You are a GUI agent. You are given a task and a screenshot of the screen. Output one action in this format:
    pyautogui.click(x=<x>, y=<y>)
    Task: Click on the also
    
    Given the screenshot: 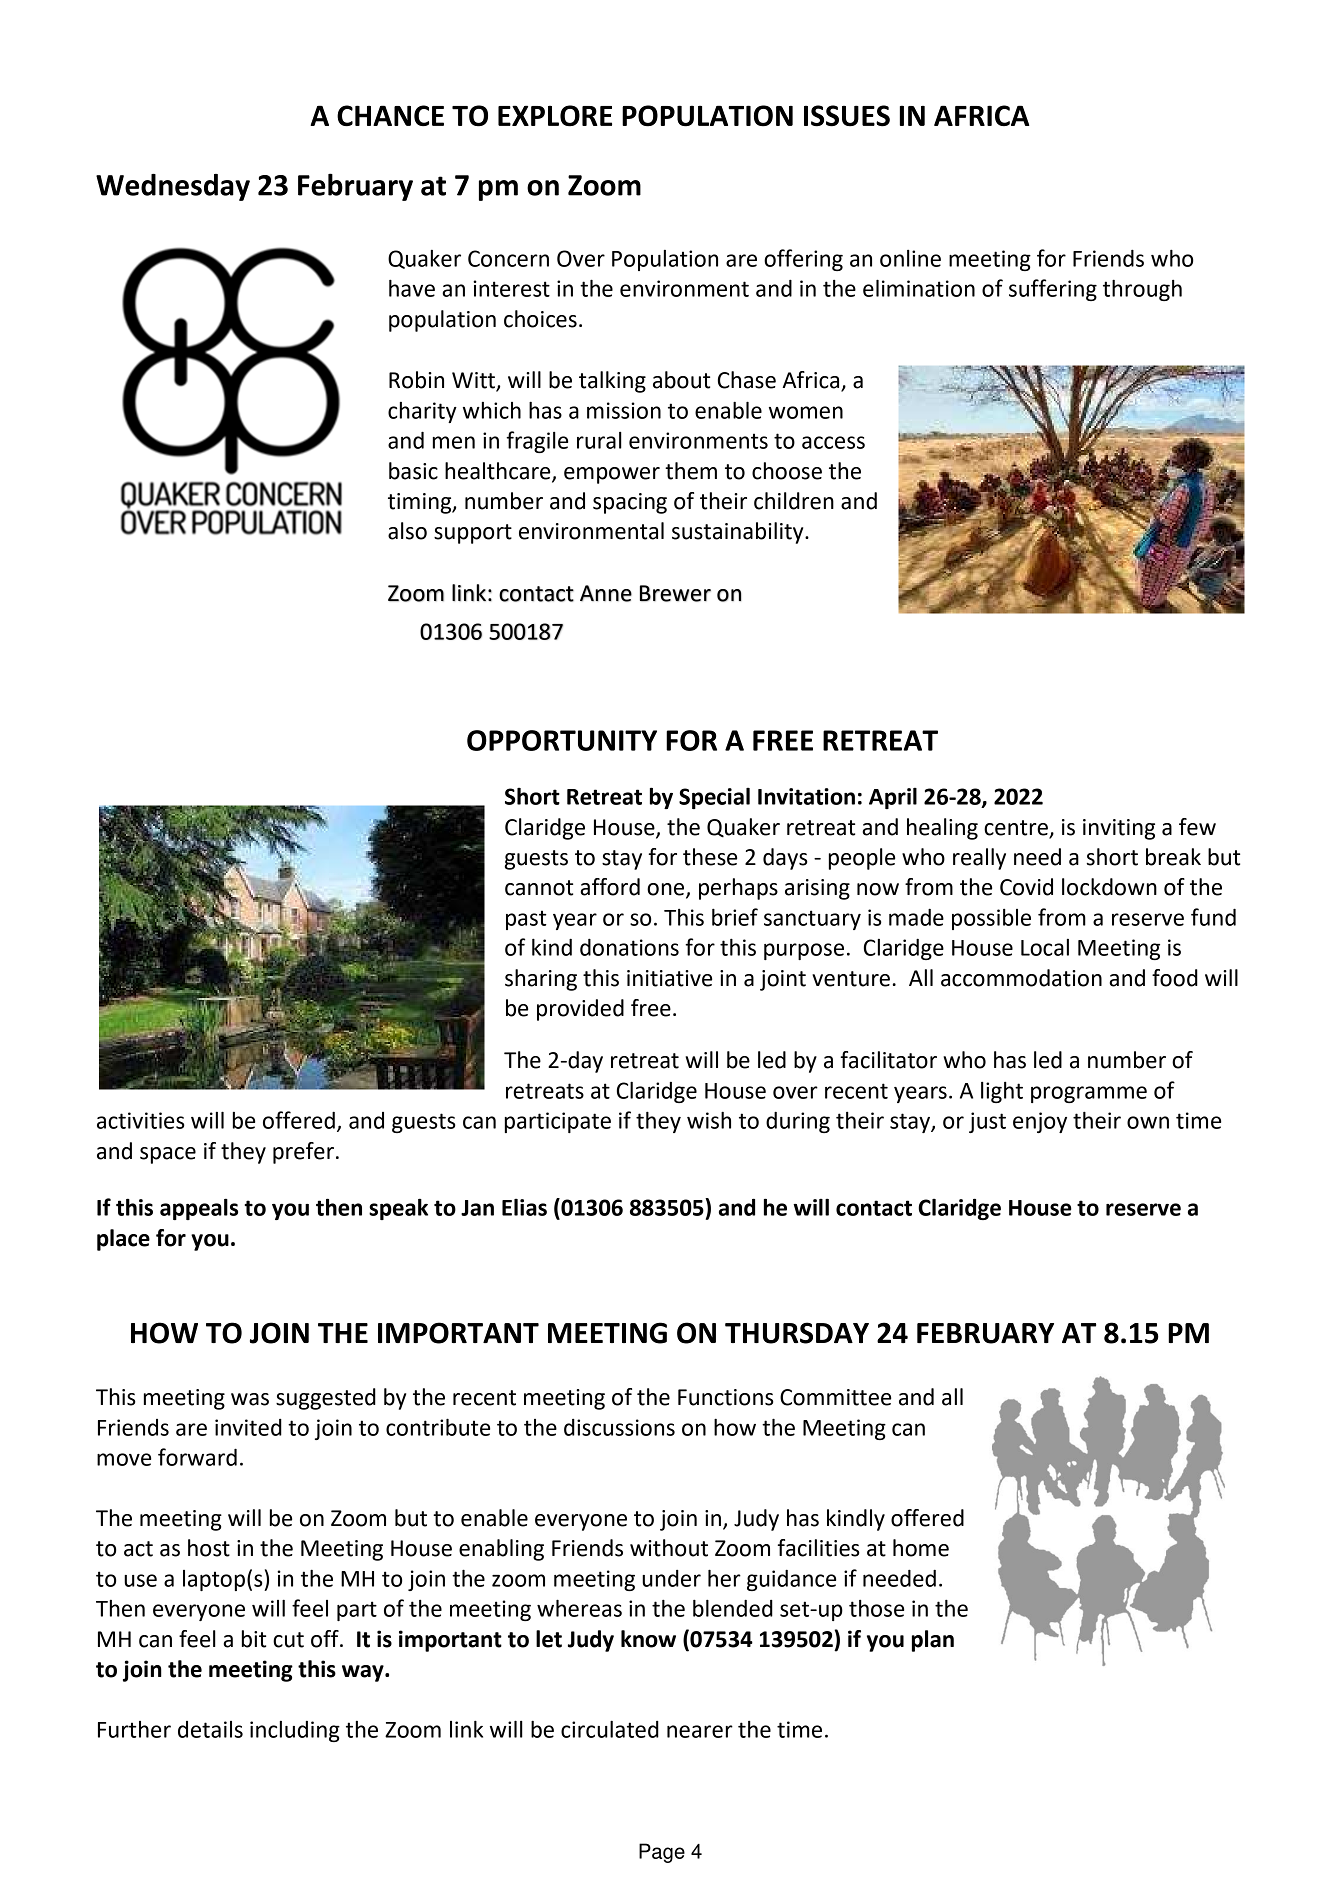 What is the action you would take?
    pyautogui.click(x=407, y=531)
